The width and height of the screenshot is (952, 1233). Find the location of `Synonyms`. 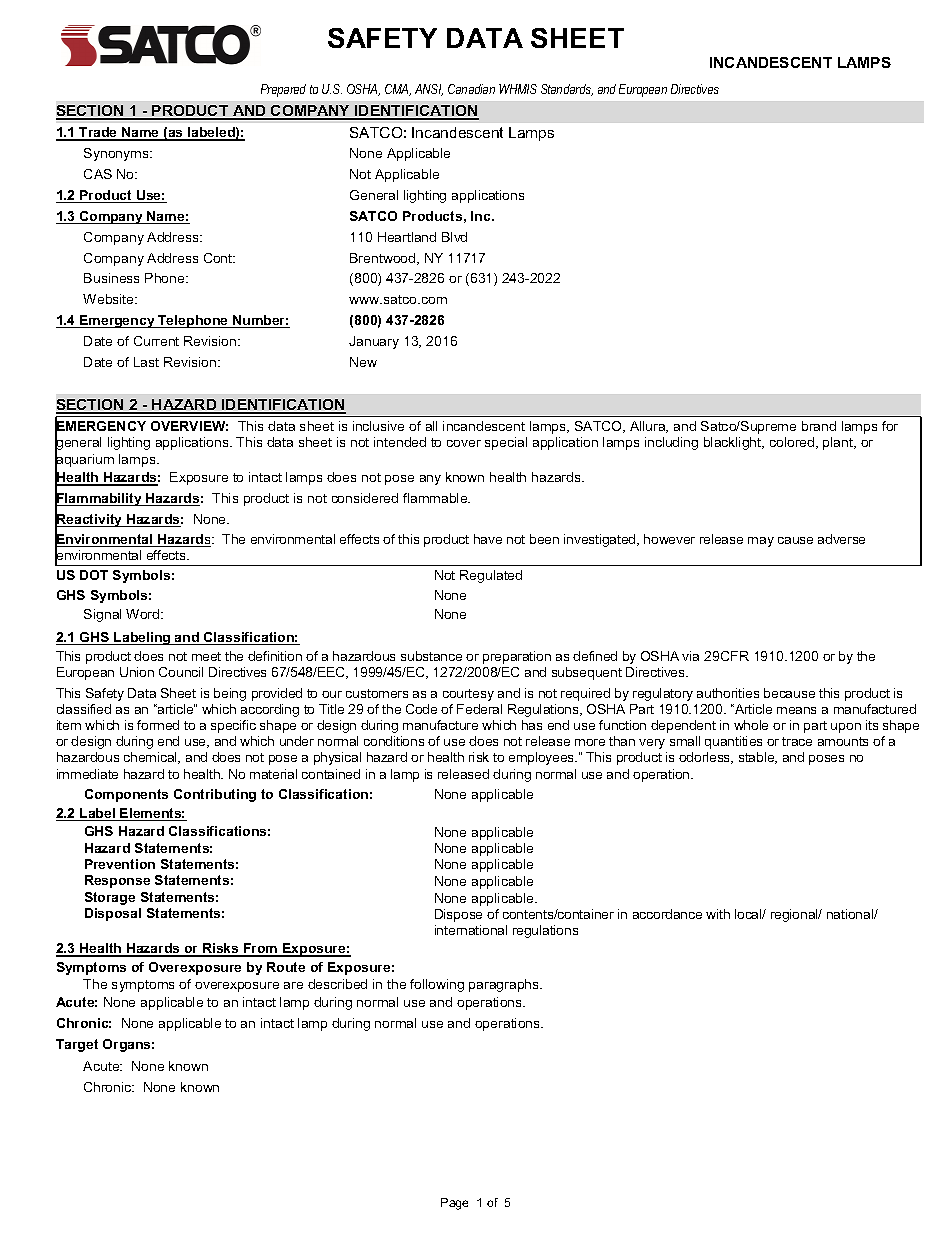

Synonyms is located at coordinates (117, 154).
